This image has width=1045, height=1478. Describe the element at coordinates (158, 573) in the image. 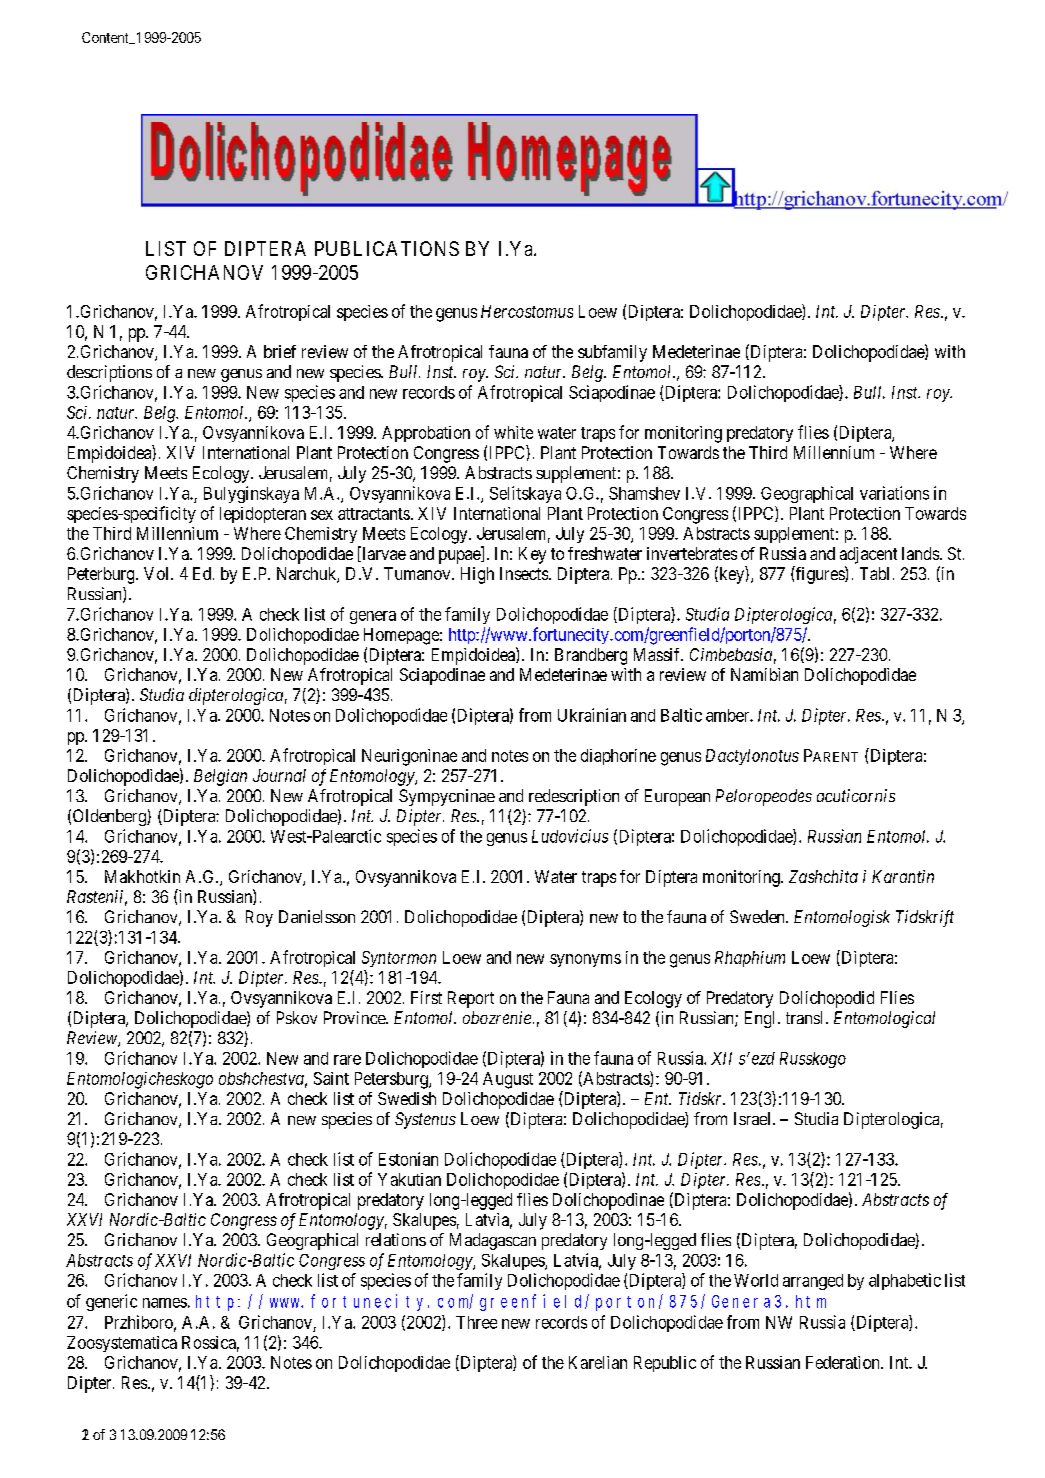

I see `Vol` at that location.
